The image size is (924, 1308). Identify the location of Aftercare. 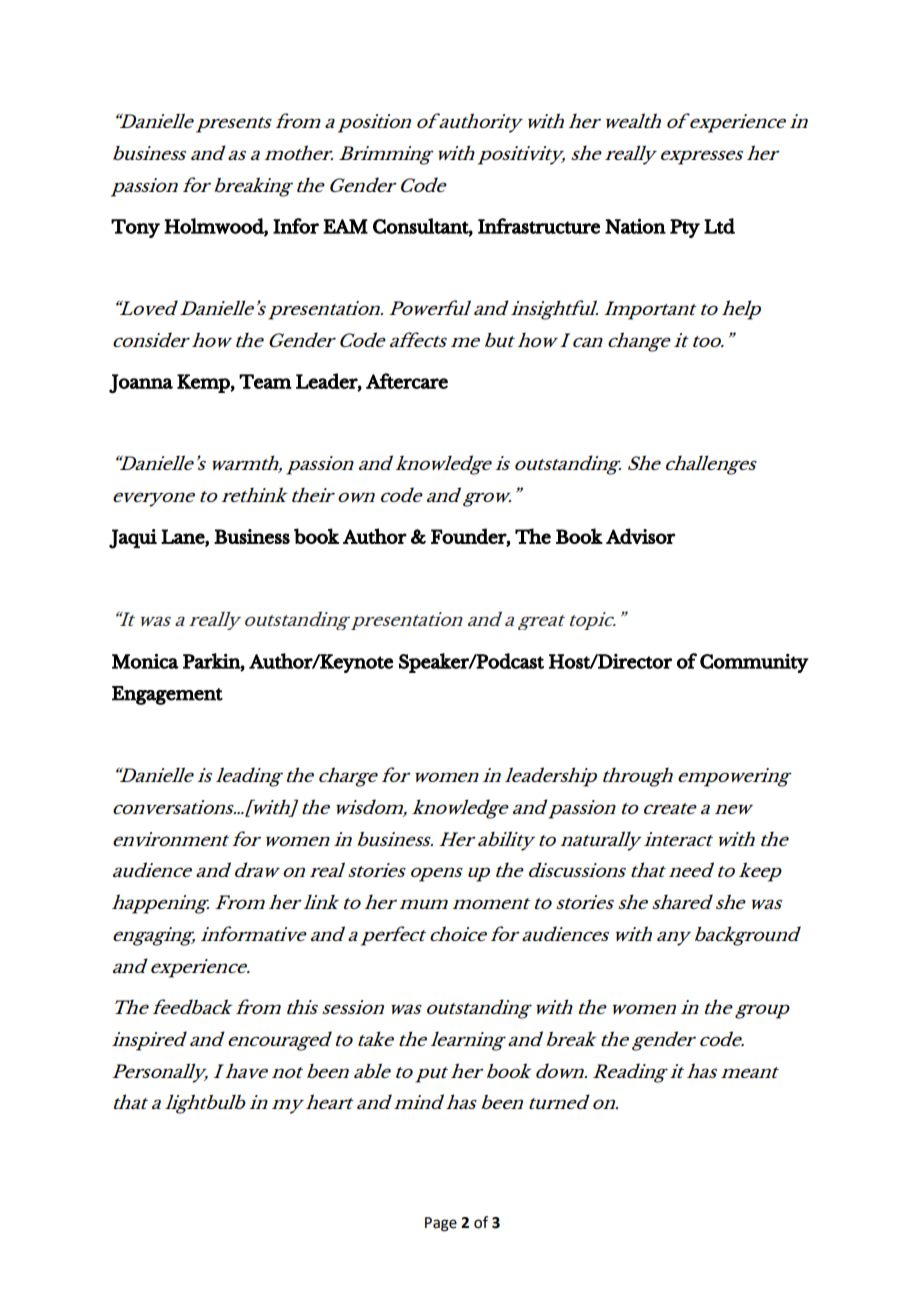
(407, 381).
